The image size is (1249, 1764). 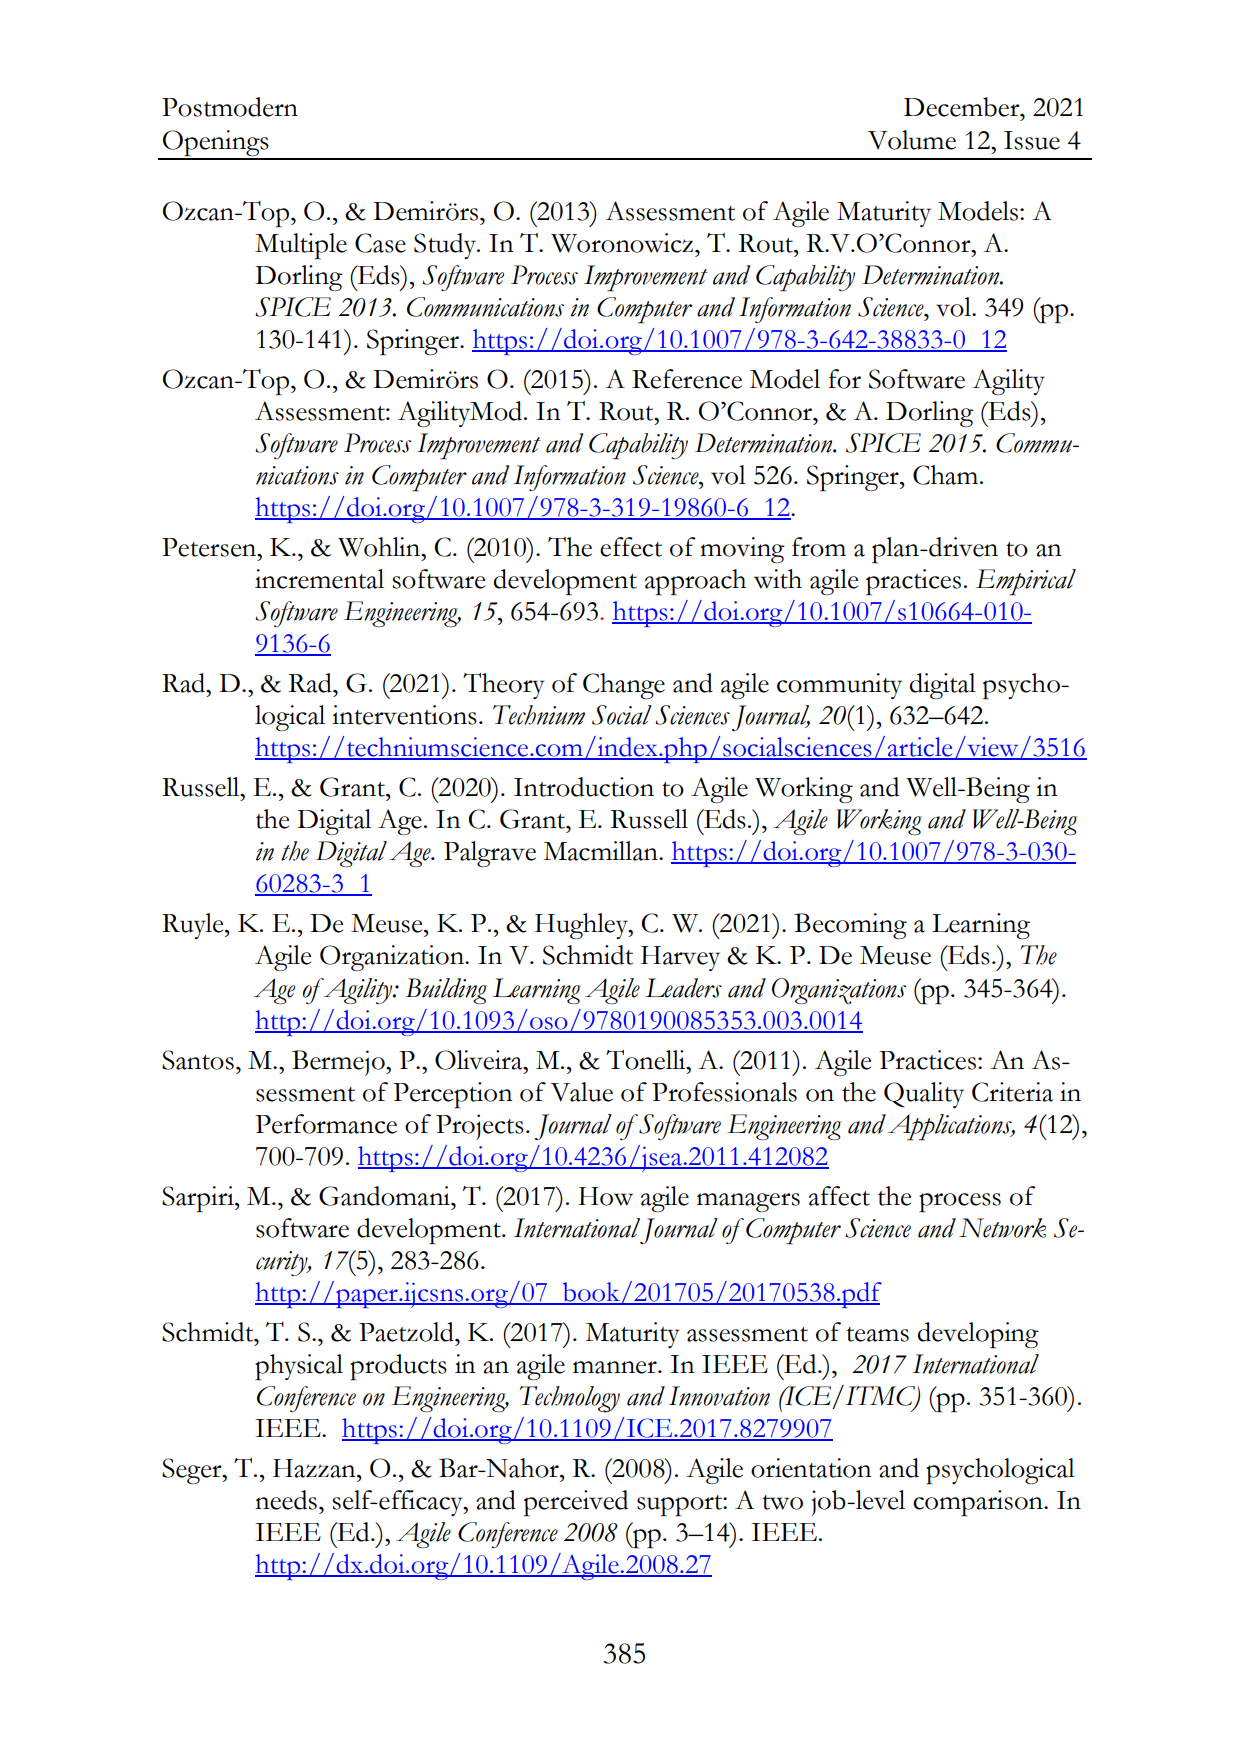 I want to click on Volume, so click(x=912, y=140).
